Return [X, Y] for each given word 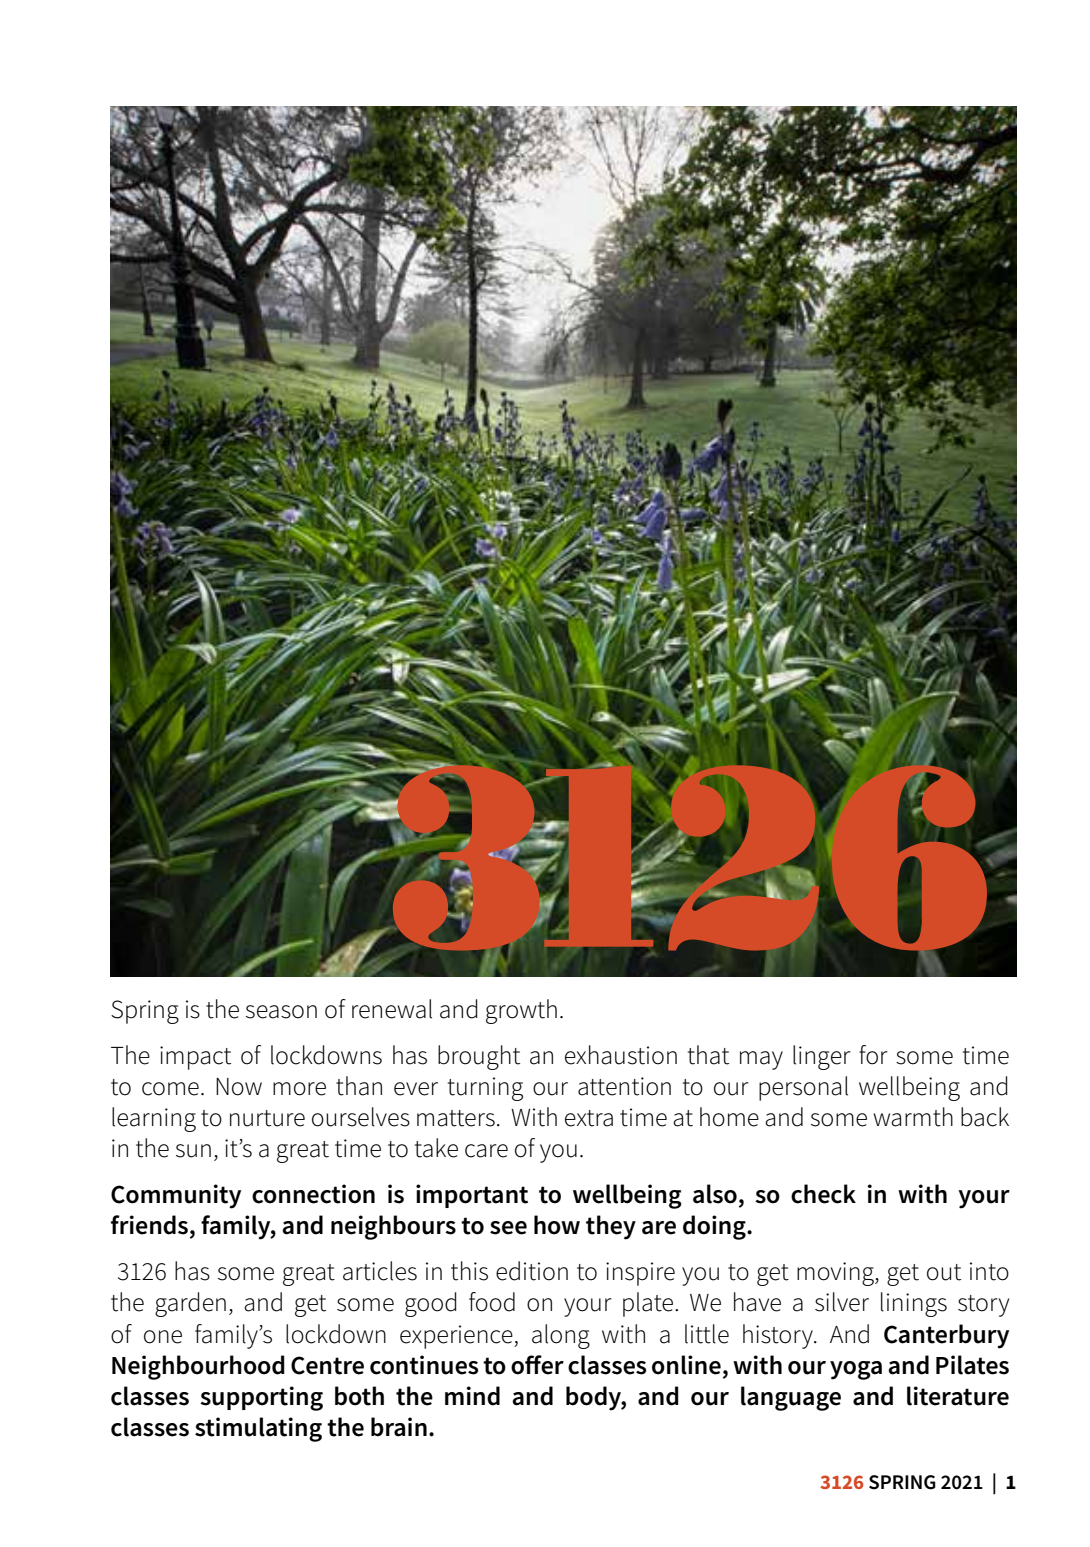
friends [149, 1225]
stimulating [258, 1429]
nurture [267, 1118]
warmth [913, 1117]
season [281, 1012]
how [557, 1225]
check [823, 1194]
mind [472, 1396]
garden [190, 1304]
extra [589, 1118]
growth [521, 1011]
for [873, 1055]
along [561, 1336]
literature [958, 1396]
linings [914, 1304]
